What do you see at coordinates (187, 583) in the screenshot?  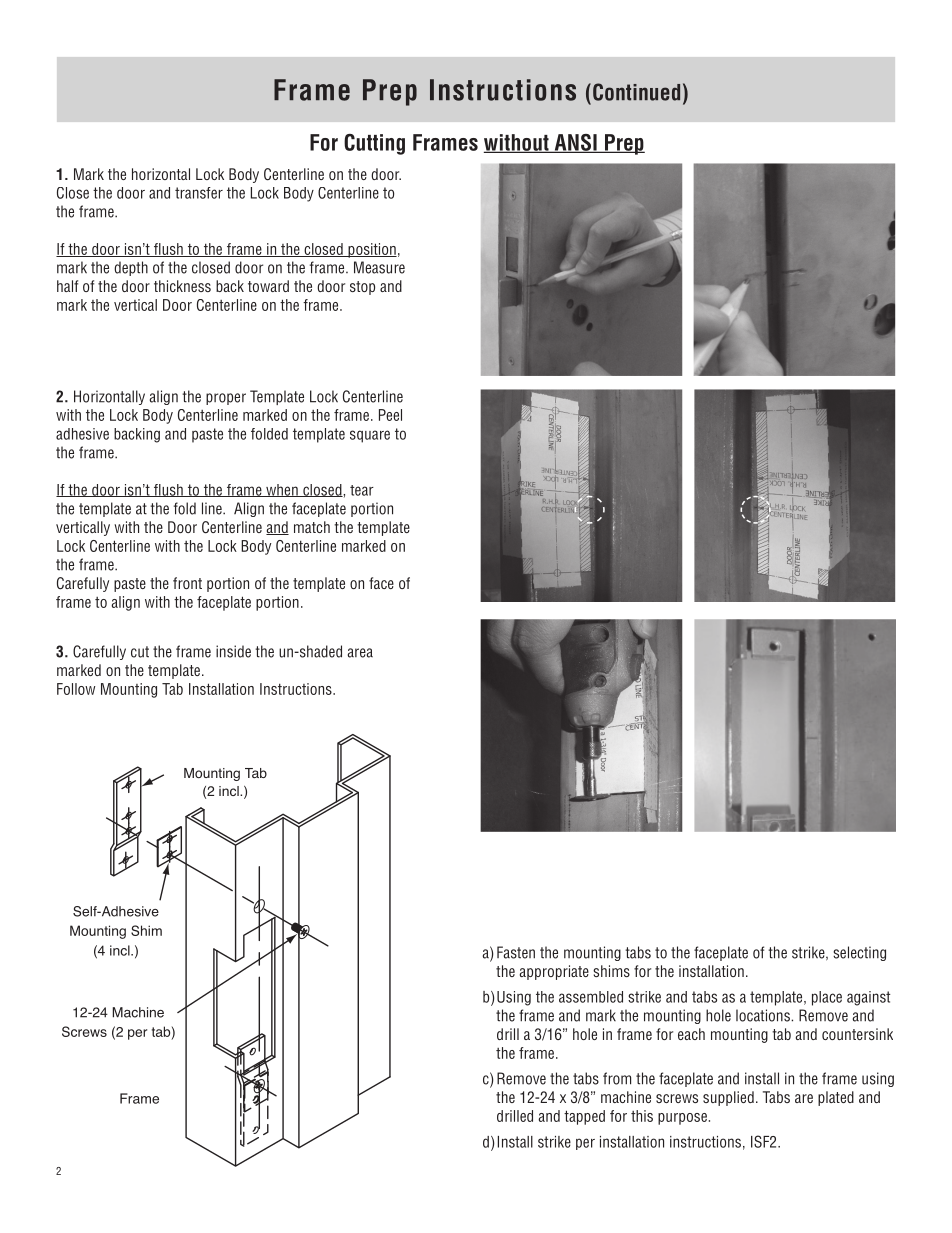 I see `front` at bounding box center [187, 583].
